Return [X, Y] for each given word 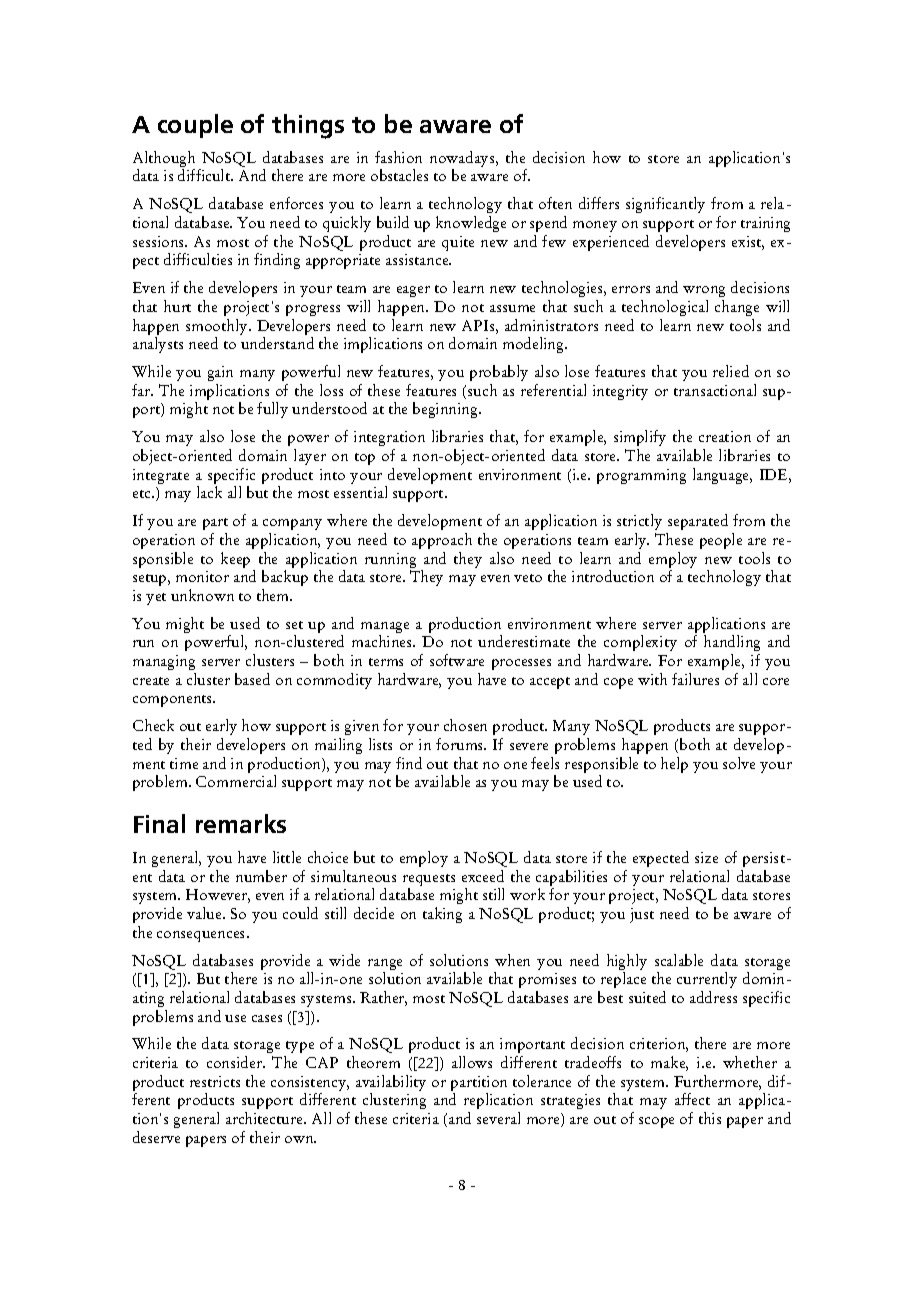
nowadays [463, 160]
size [706, 857]
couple [195, 126]
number [261, 876]
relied [731, 371]
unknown [202, 595]
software [457, 660]
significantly [665, 205]
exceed [483, 876]
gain [220, 373]
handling [732, 645]
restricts [215, 1081]
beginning [446, 410]
